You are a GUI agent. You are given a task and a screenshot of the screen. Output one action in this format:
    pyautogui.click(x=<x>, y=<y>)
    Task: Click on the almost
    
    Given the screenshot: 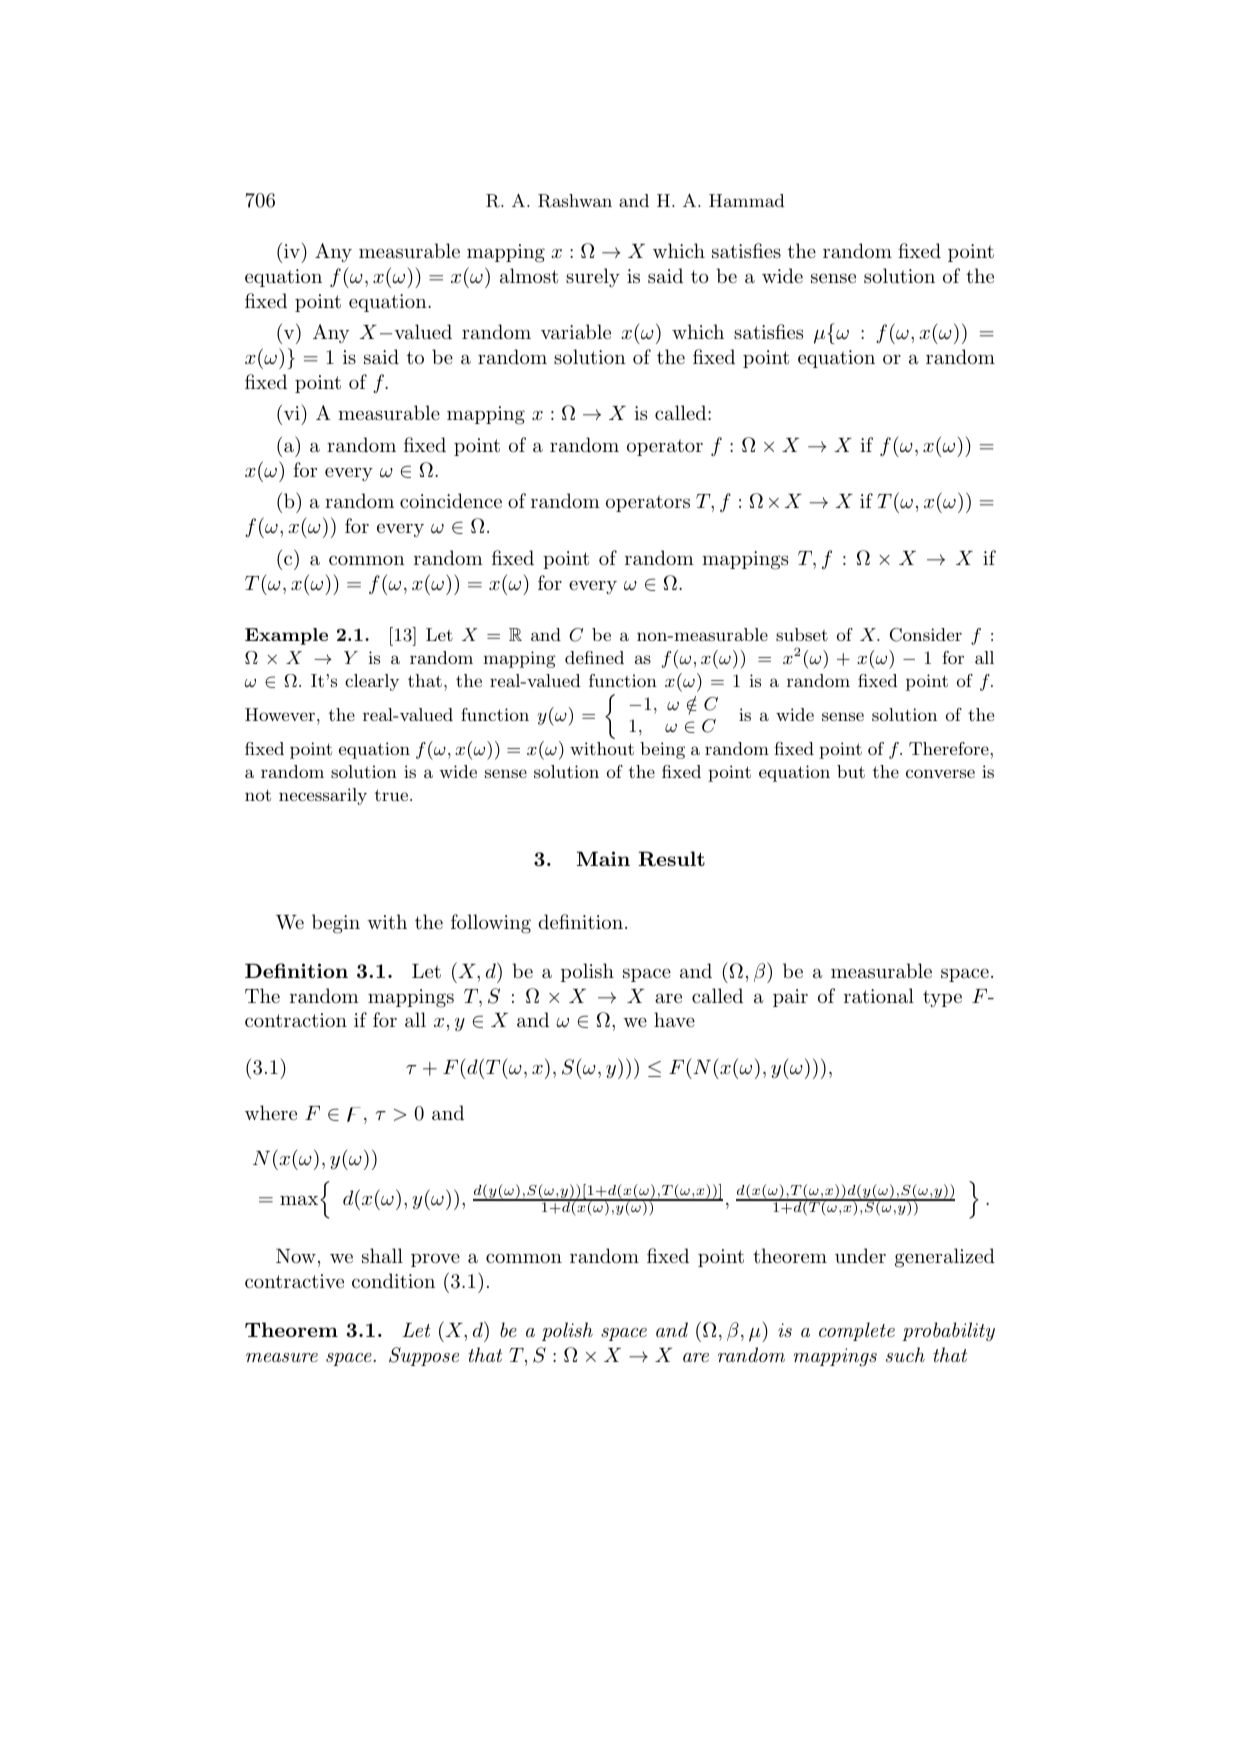 What is the action you would take?
    pyautogui.click(x=529, y=275)
